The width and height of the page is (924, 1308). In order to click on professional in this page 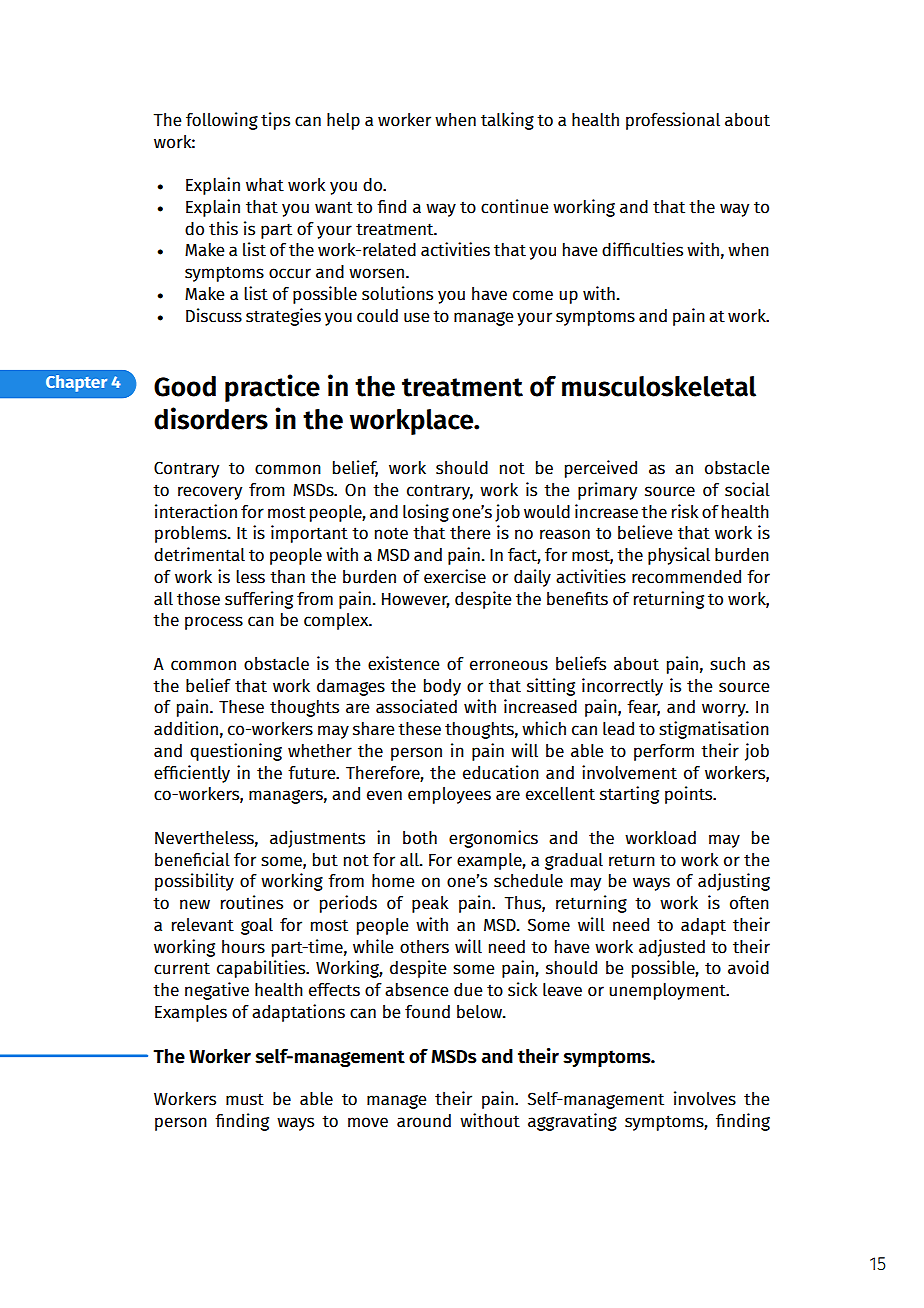, I will do `click(673, 121)`.
